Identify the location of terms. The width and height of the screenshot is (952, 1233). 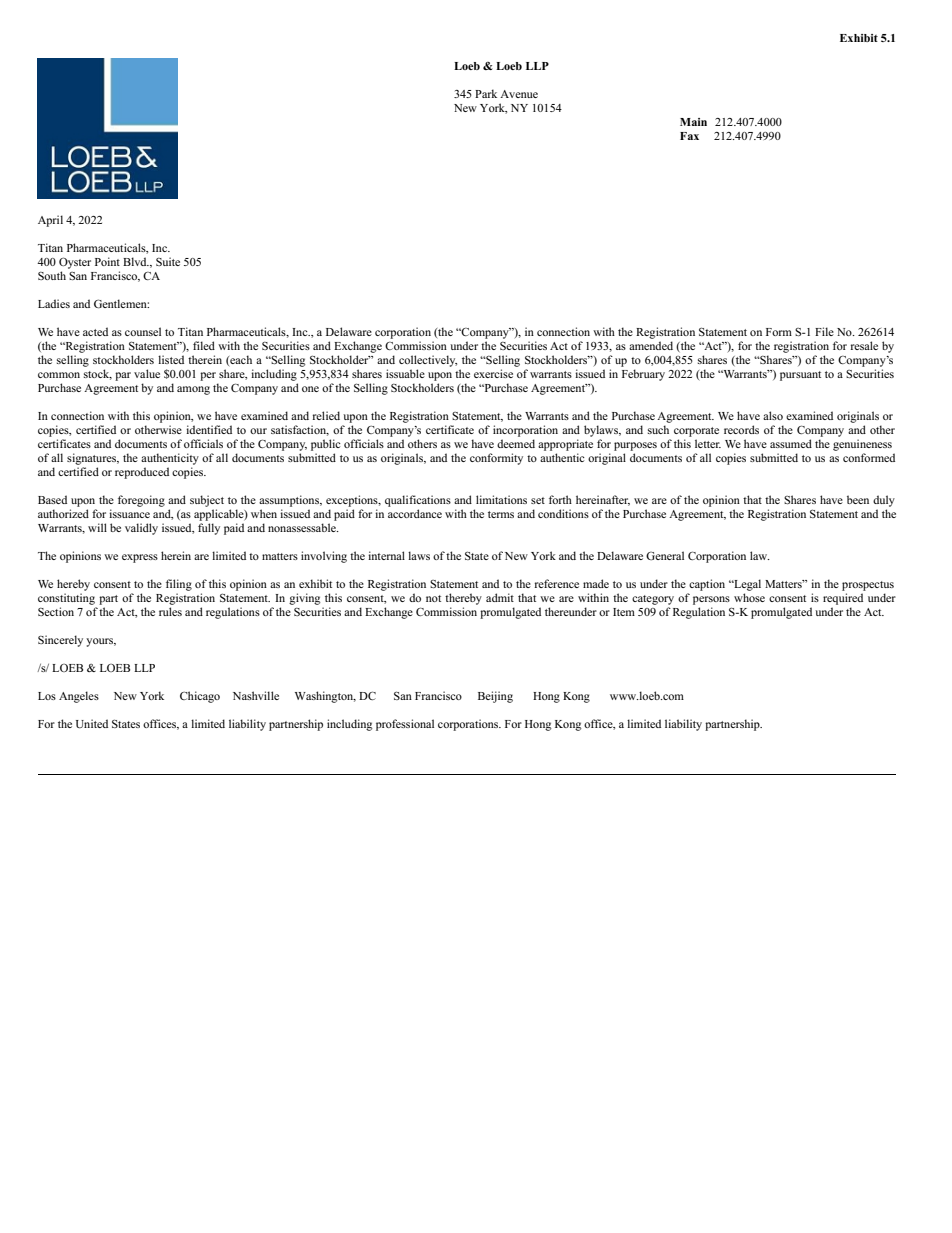
(501, 514).
